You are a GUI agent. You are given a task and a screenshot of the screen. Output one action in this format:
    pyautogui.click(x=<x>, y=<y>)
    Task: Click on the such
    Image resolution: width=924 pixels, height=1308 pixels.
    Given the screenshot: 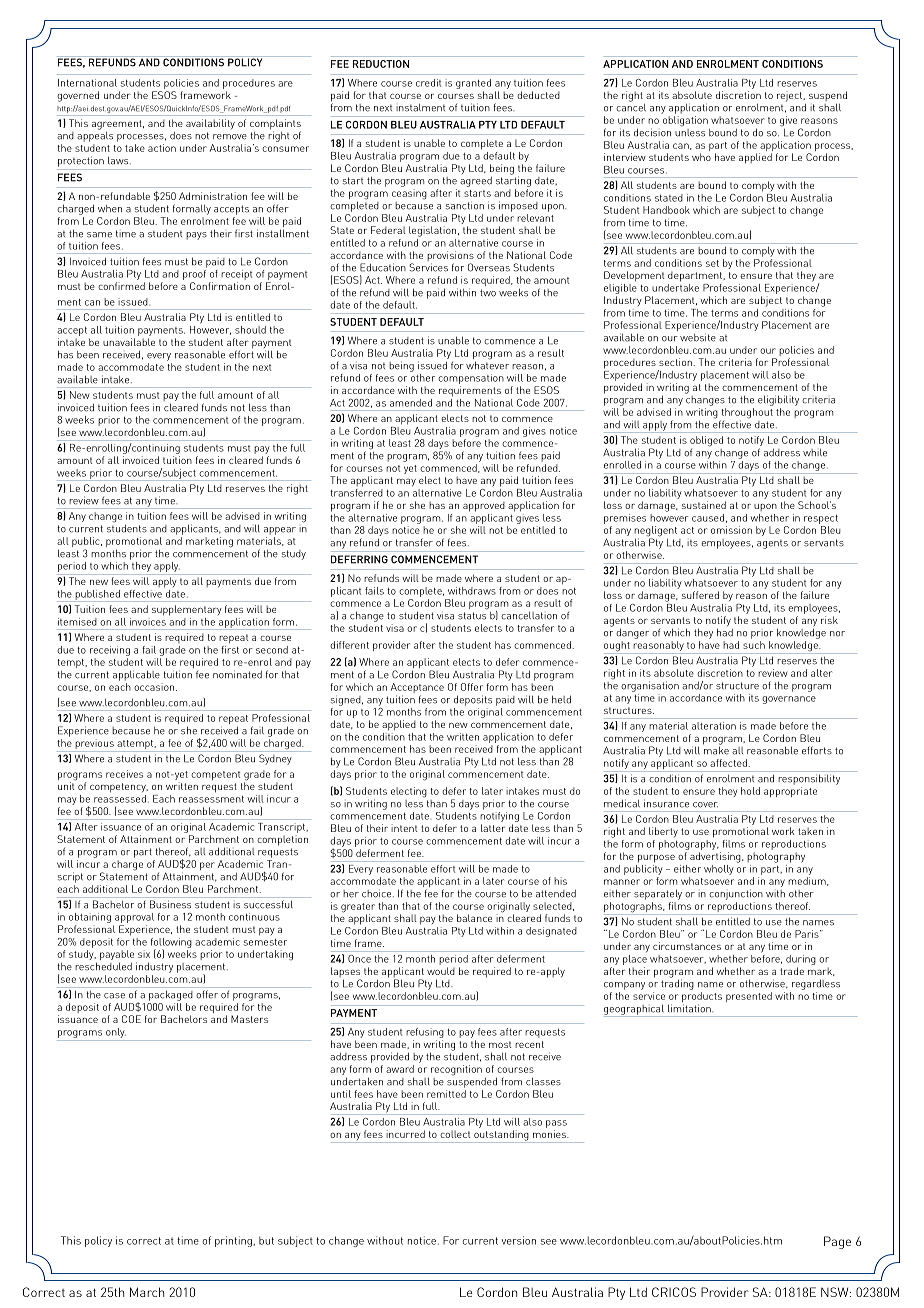 What is the action you would take?
    pyautogui.click(x=754, y=645)
